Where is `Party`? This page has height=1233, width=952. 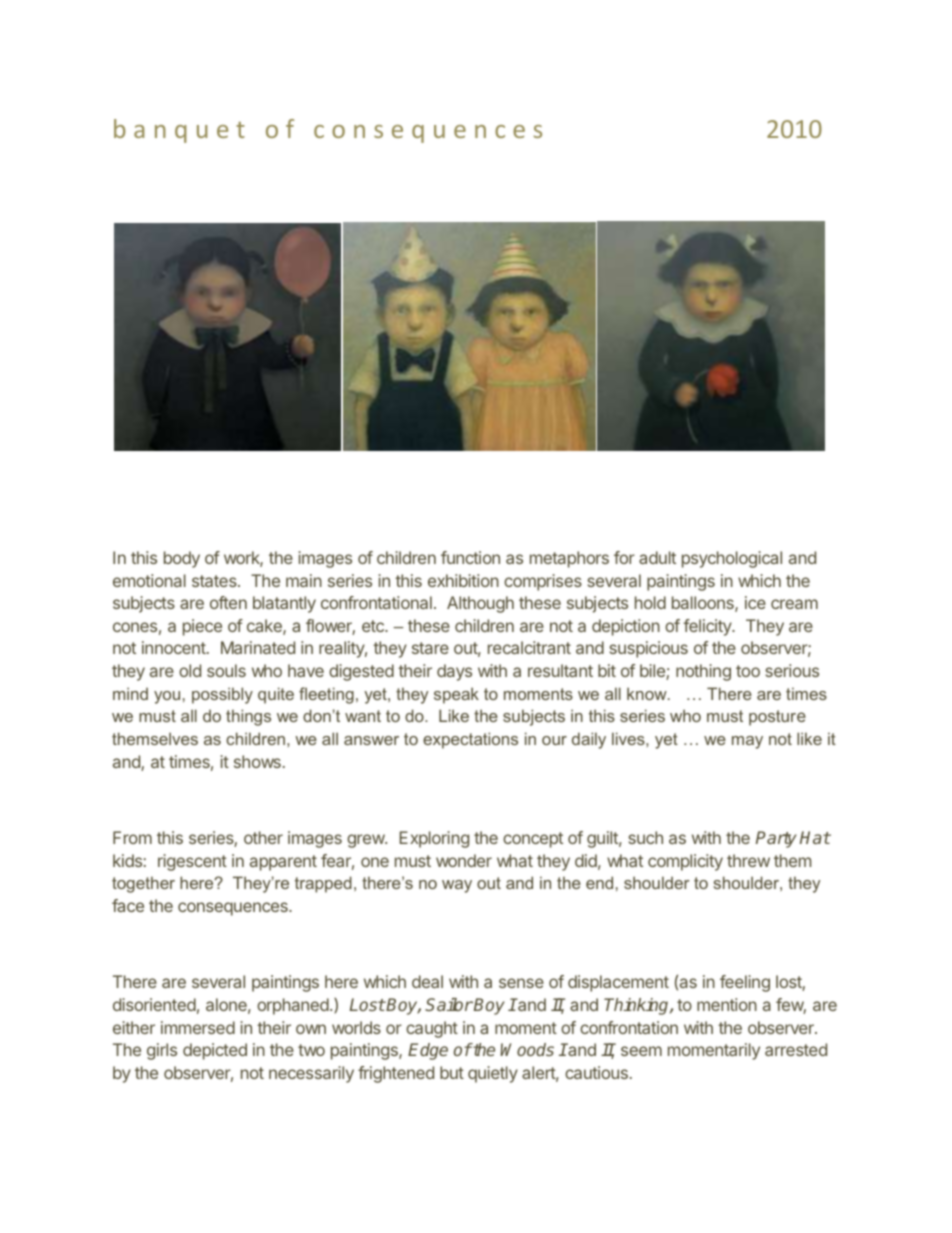
Party is located at coordinates (776, 839).
